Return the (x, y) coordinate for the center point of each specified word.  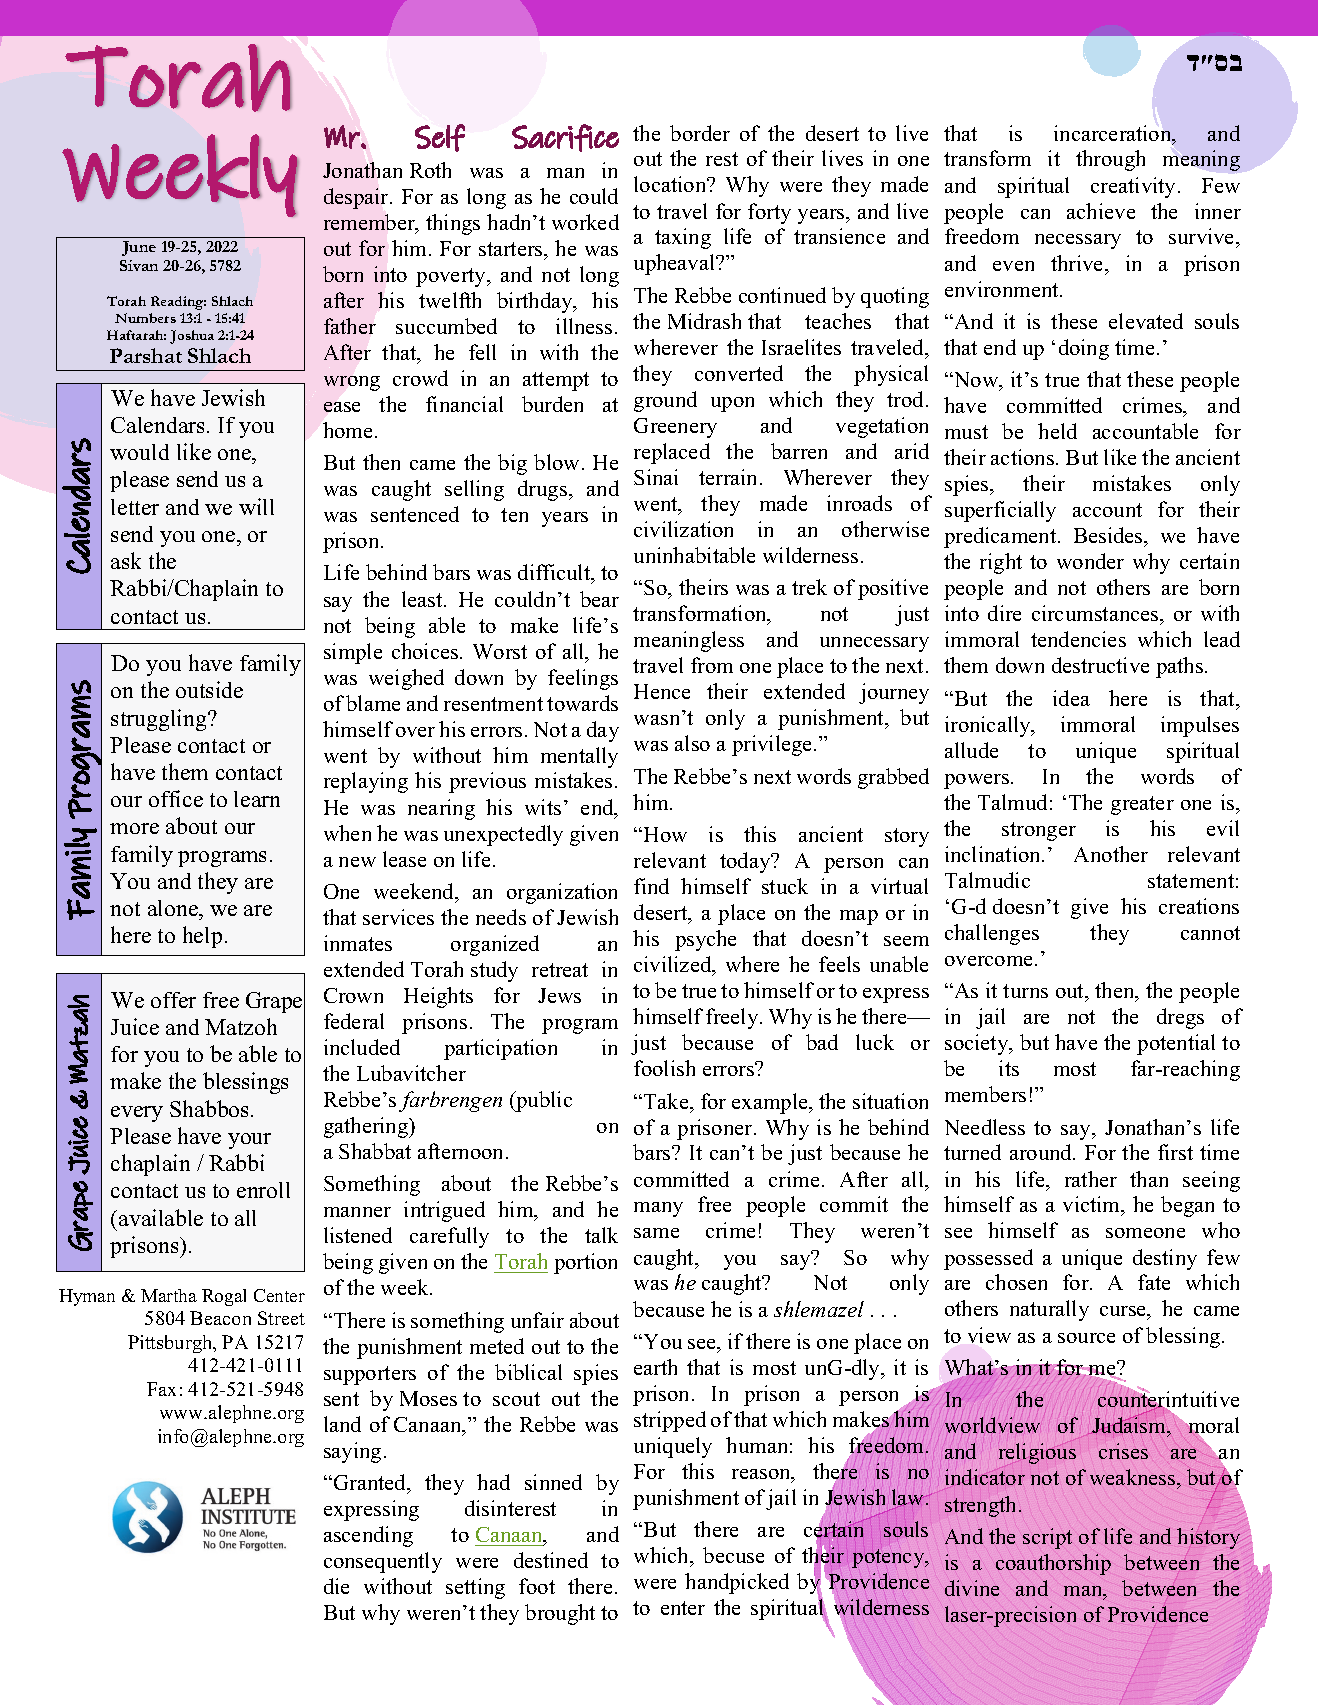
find (651, 886)
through (1110, 160)
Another (1111, 854)
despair (357, 198)
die (336, 1586)
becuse (733, 1555)
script (1047, 1538)
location (671, 184)
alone (174, 910)
